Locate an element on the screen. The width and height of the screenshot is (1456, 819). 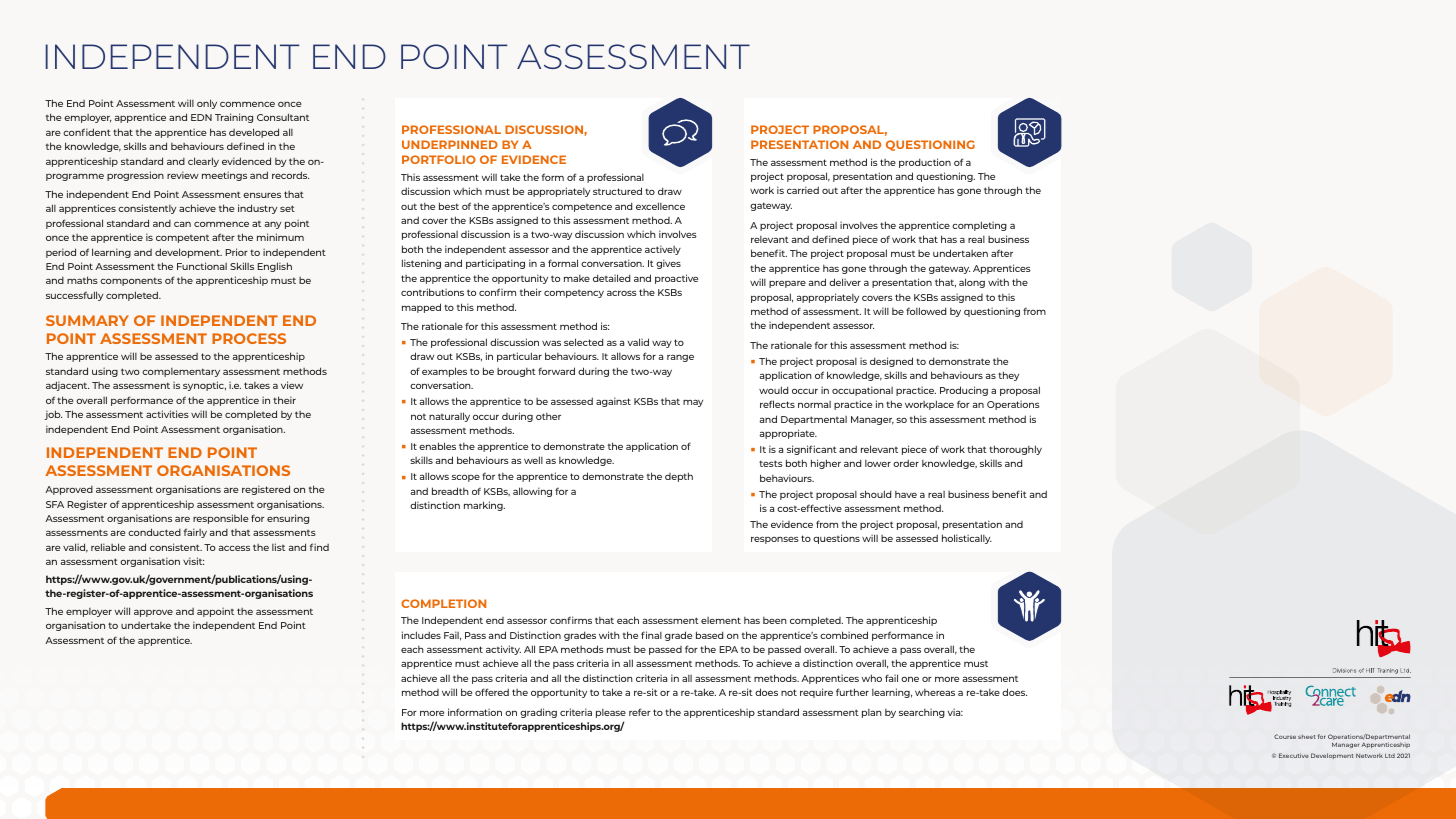
may is located at coordinates (693, 403).
